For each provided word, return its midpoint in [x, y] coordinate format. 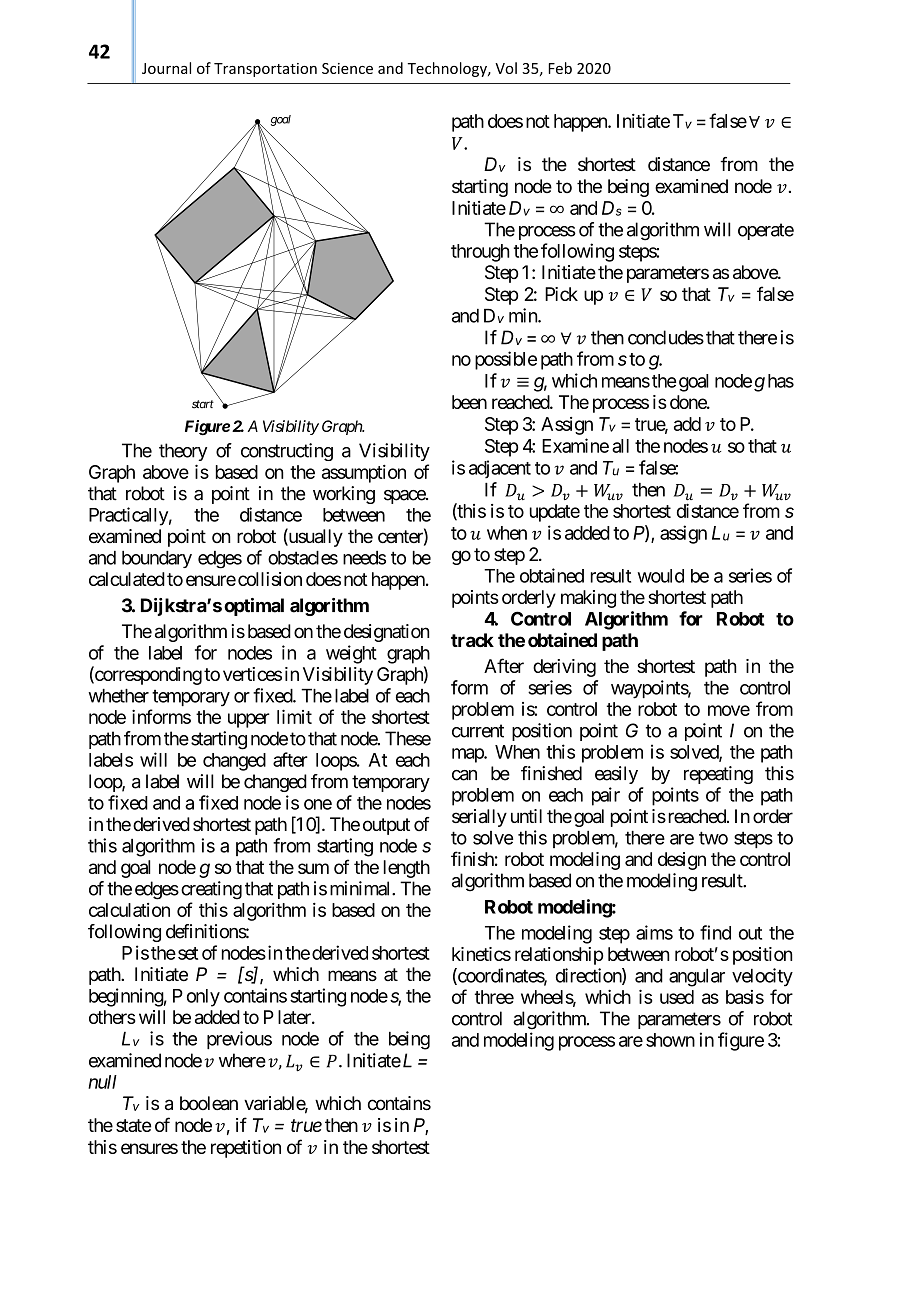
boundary [157, 559]
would [661, 576]
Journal [166, 68]
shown [670, 1040]
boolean [209, 1103]
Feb [560, 68]
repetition [246, 1149]
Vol [506, 68]
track [472, 640]
